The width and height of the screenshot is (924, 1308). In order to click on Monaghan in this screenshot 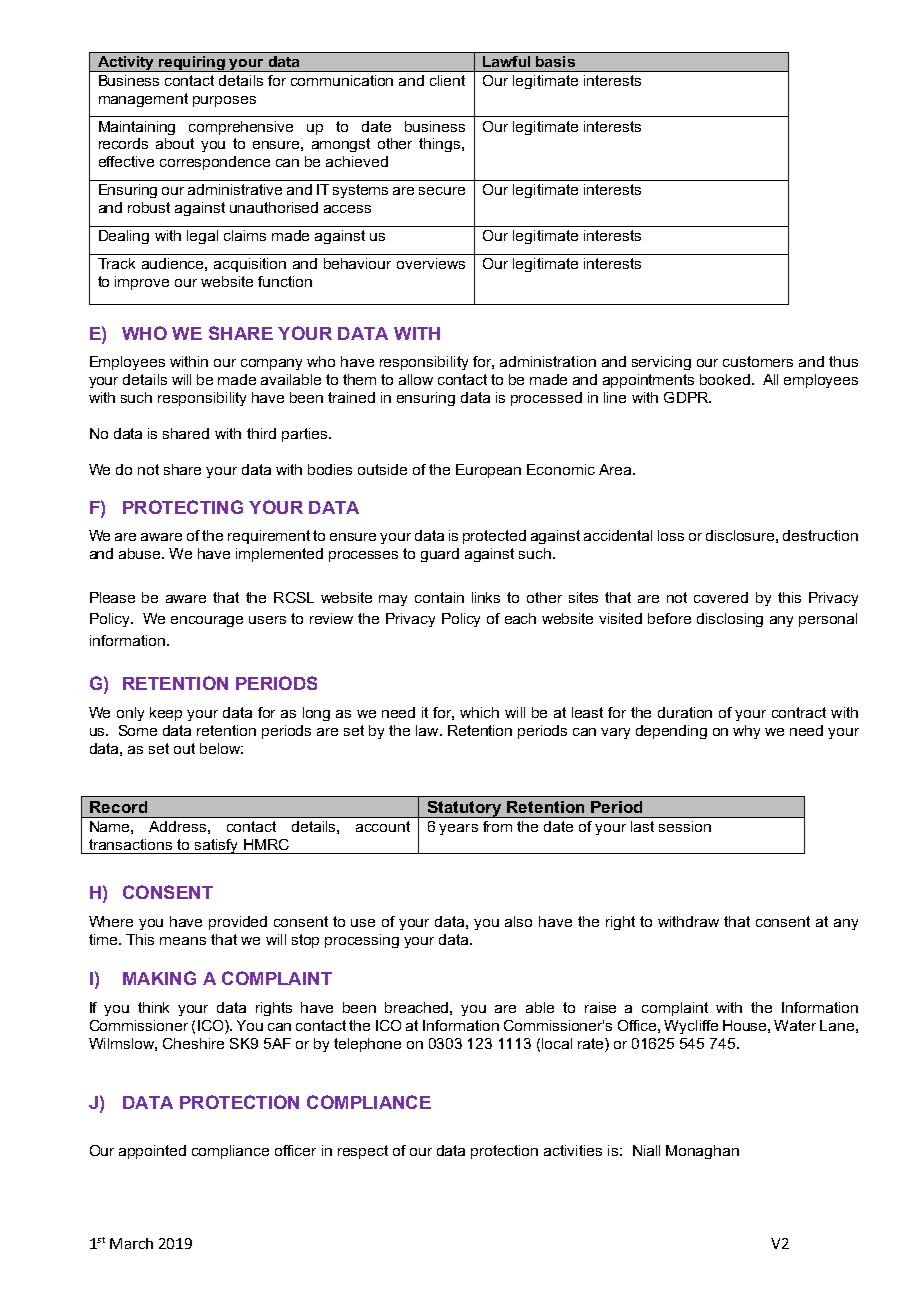, I will do `click(702, 1152)`.
